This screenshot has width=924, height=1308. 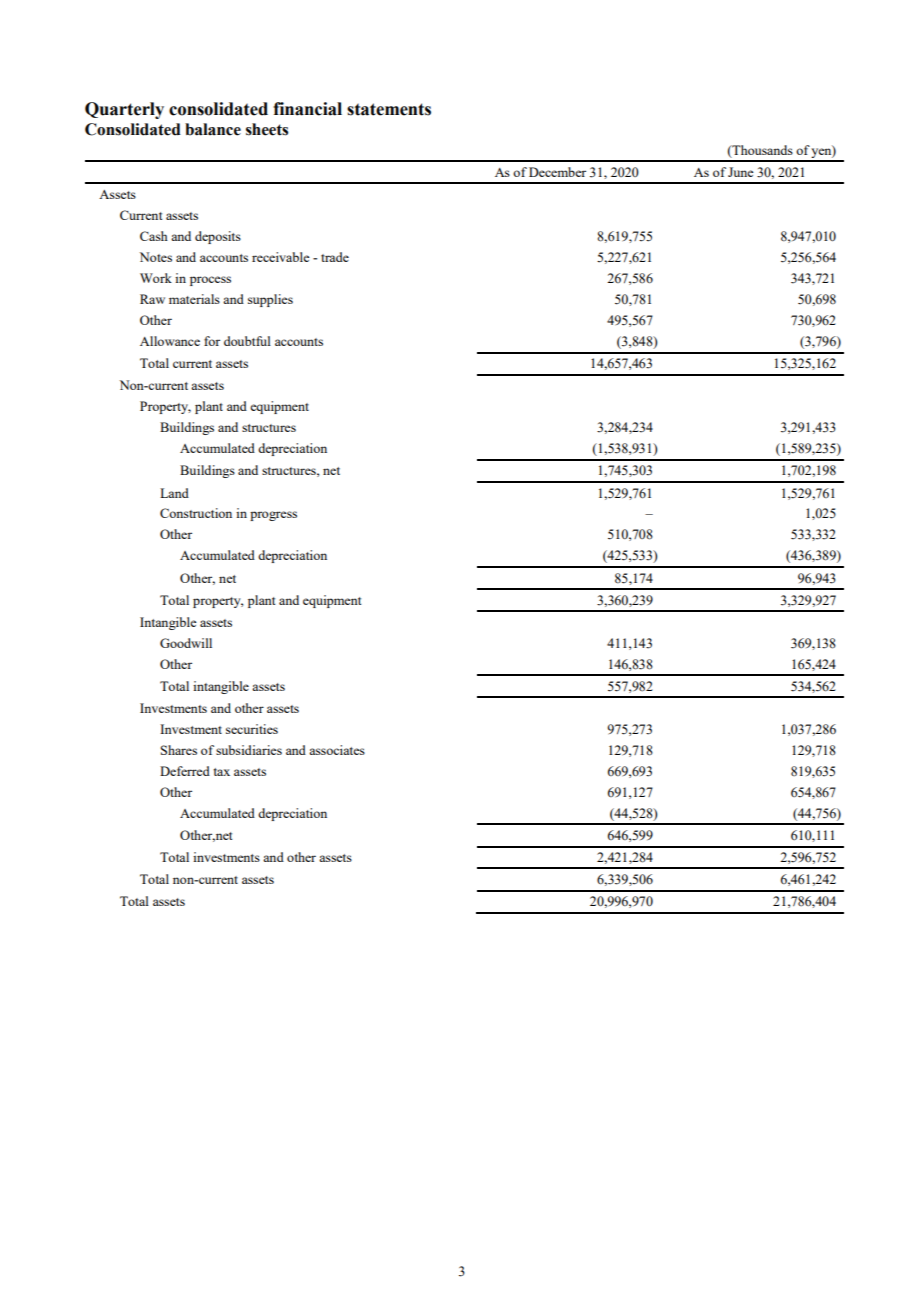 What do you see at coordinates (196, 513) in the screenshot?
I see `Construction` at bounding box center [196, 513].
